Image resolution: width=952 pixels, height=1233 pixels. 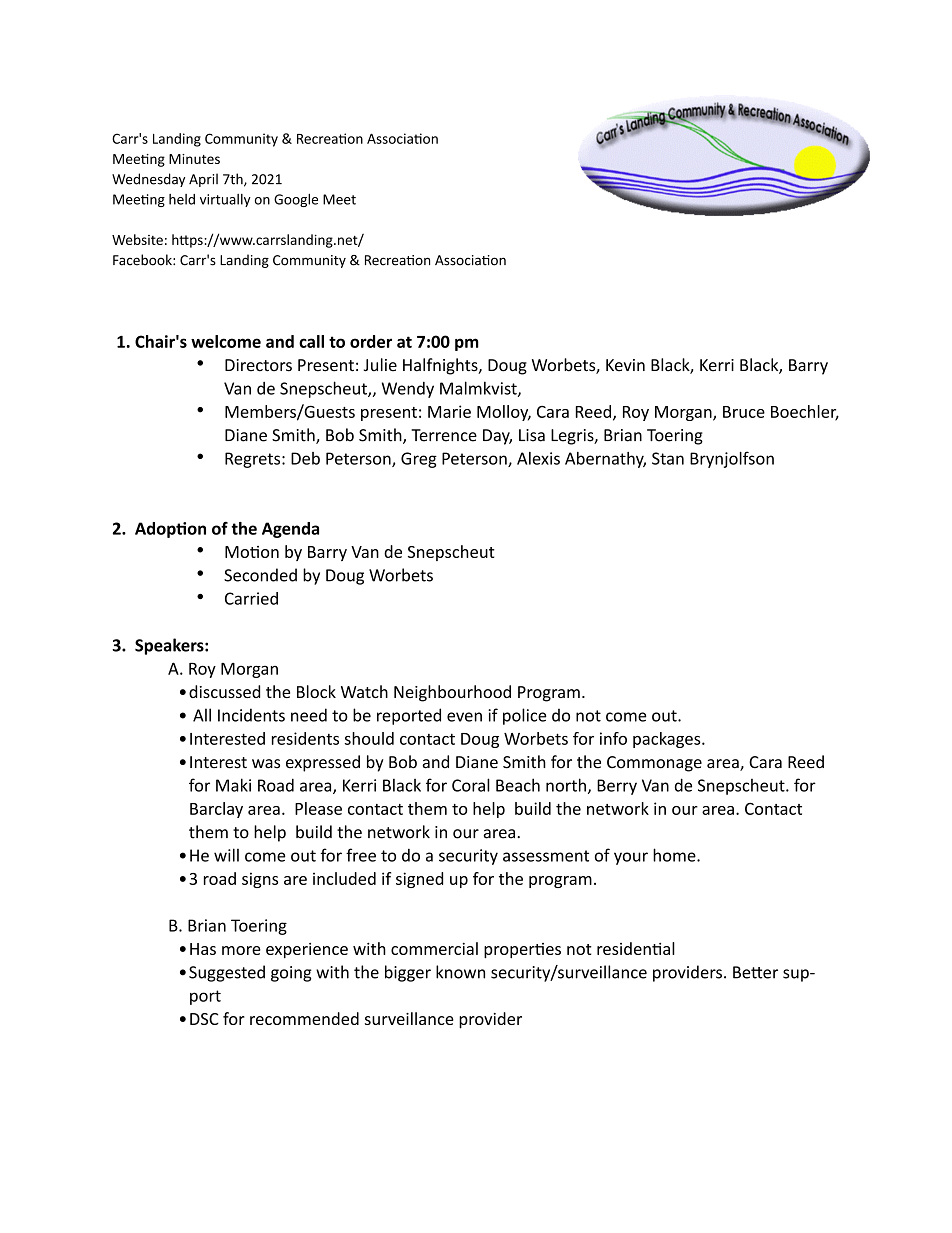 I want to click on Seconded, so click(x=260, y=575).
